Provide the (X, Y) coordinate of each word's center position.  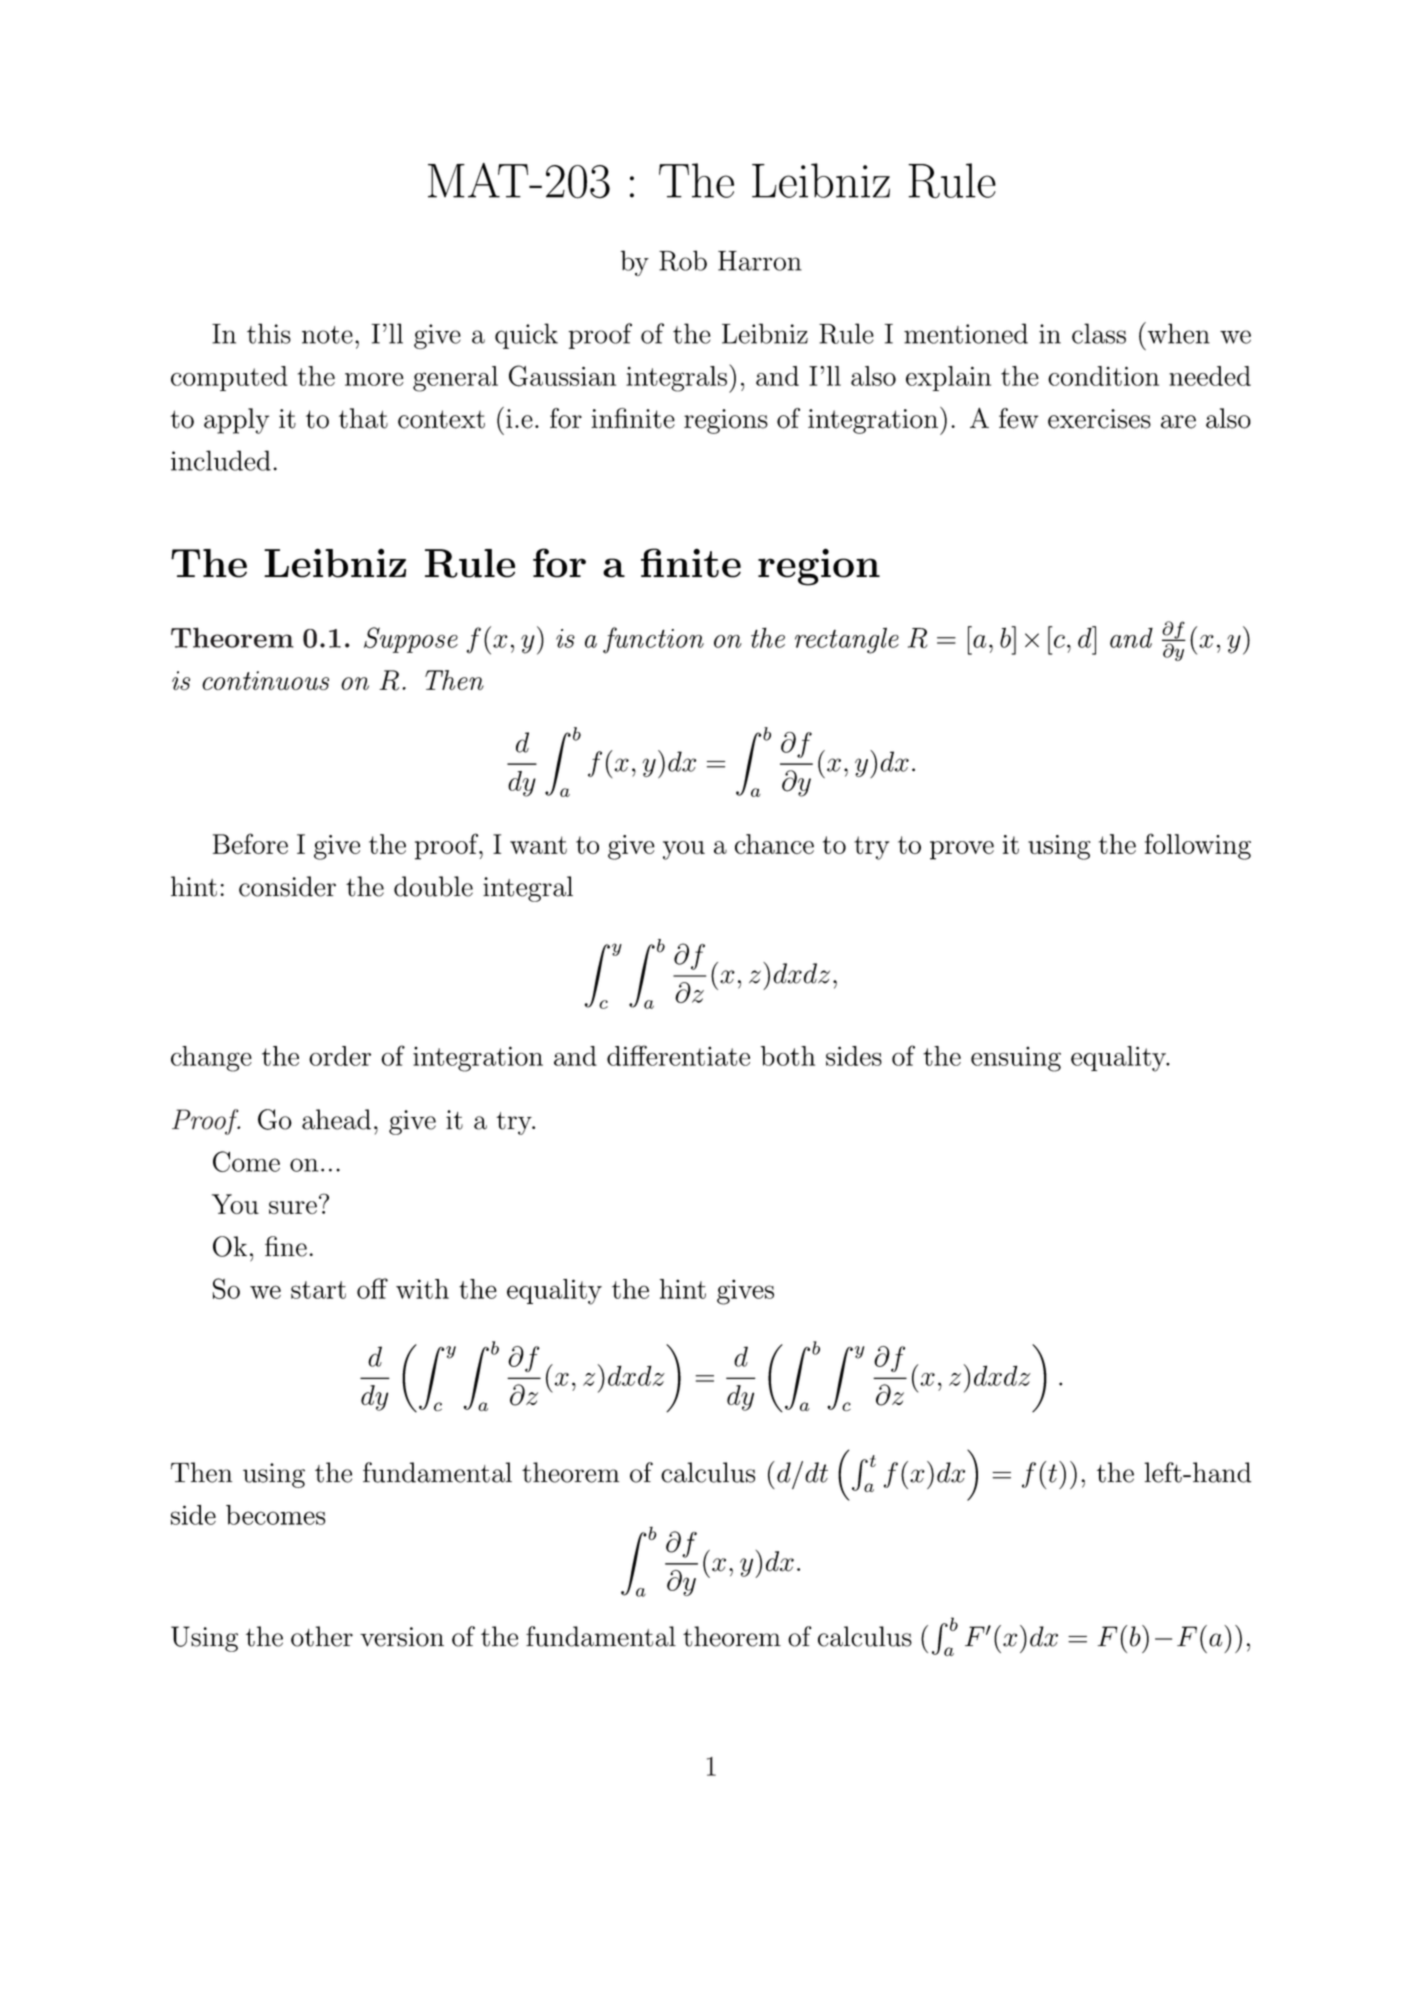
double (433, 886)
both (788, 1056)
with (422, 1289)
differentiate (678, 1055)
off (372, 1288)
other (322, 1636)
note (327, 335)
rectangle (847, 640)
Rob (683, 260)
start (318, 1290)
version (402, 1637)
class (1099, 333)
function (653, 640)
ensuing (1016, 1059)
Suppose (411, 640)
